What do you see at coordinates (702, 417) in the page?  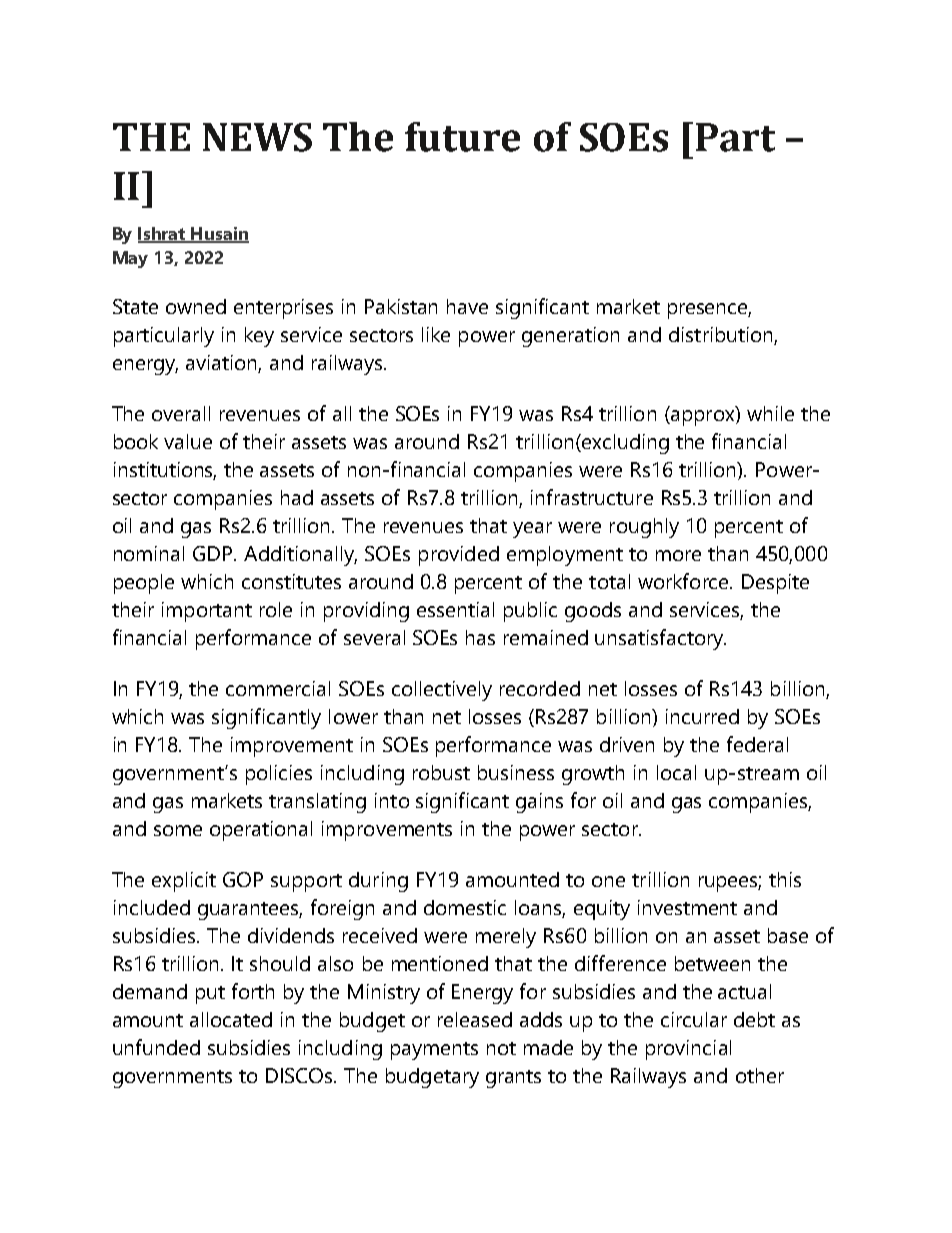 I see `approx` at bounding box center [702, 417].
